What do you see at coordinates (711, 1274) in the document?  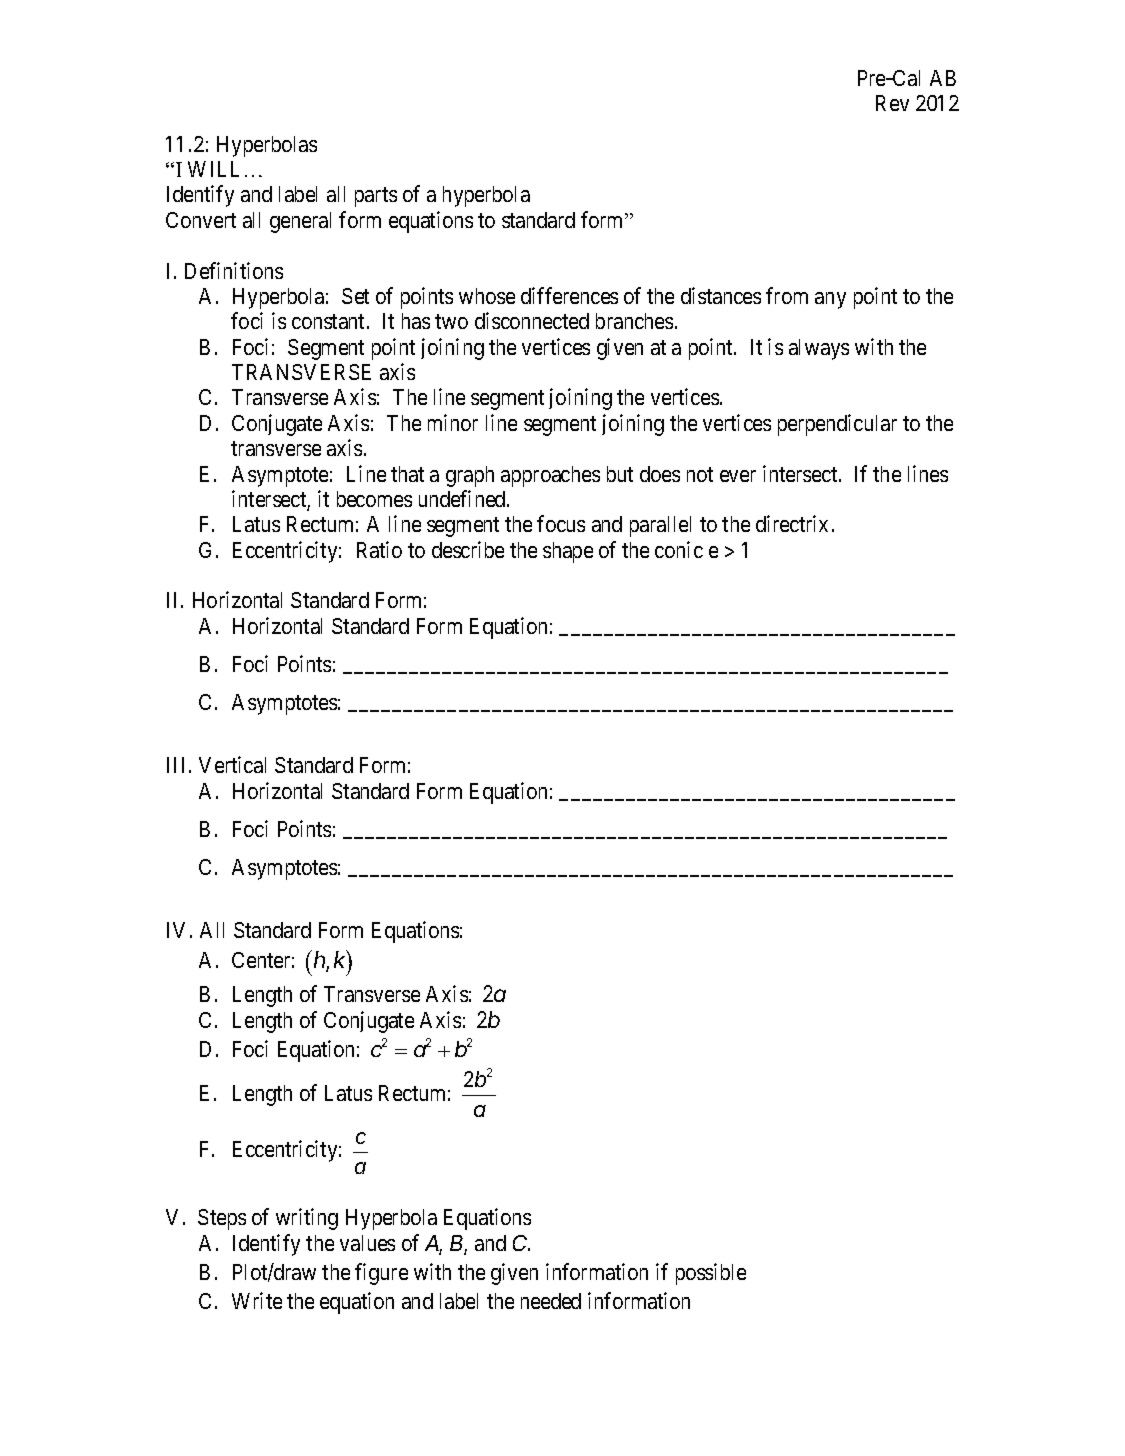 I see `possible` at bounding box center [711, 1274].
